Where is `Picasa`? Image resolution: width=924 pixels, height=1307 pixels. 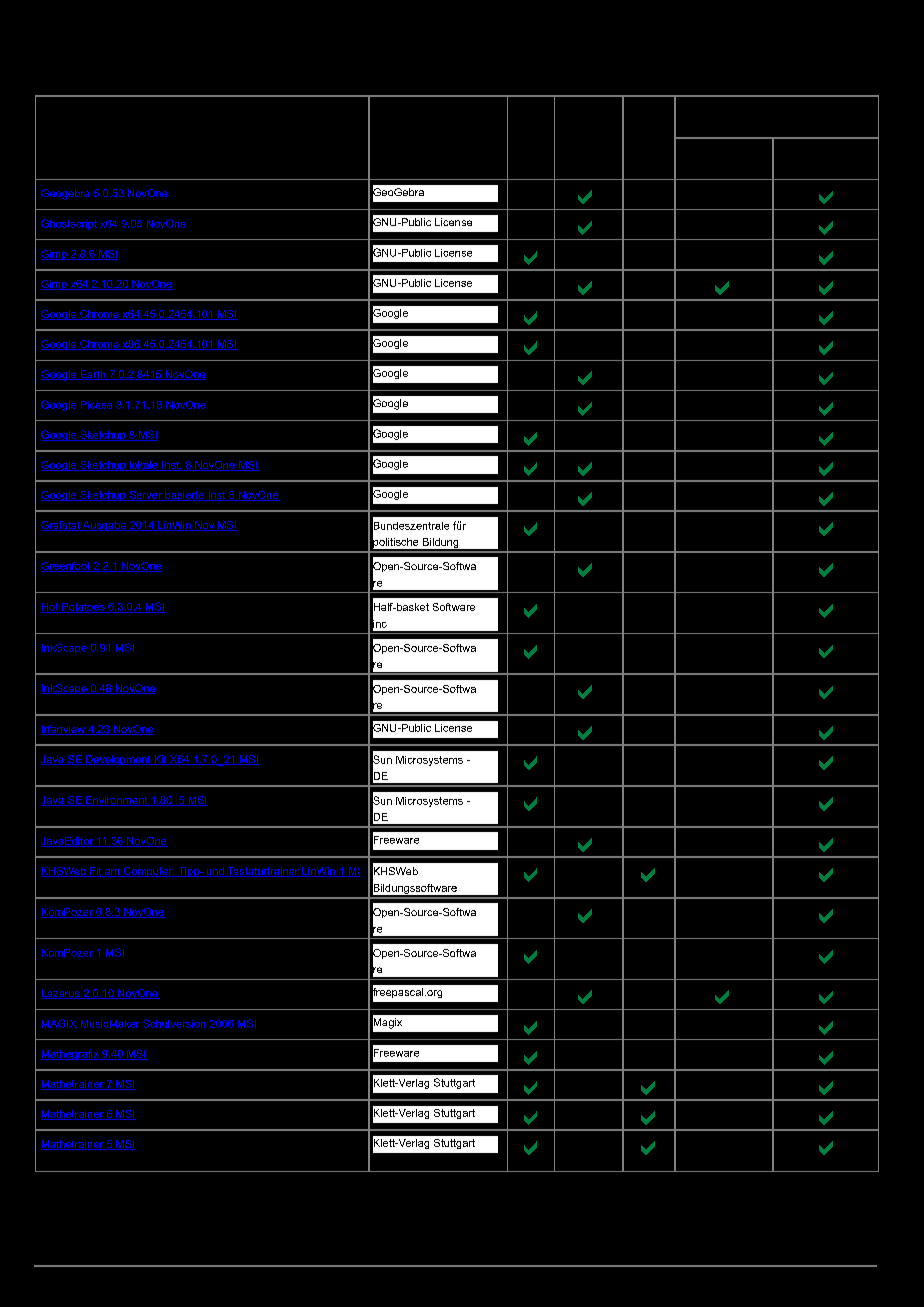
Picasa is located at coordinates (96, 405).
